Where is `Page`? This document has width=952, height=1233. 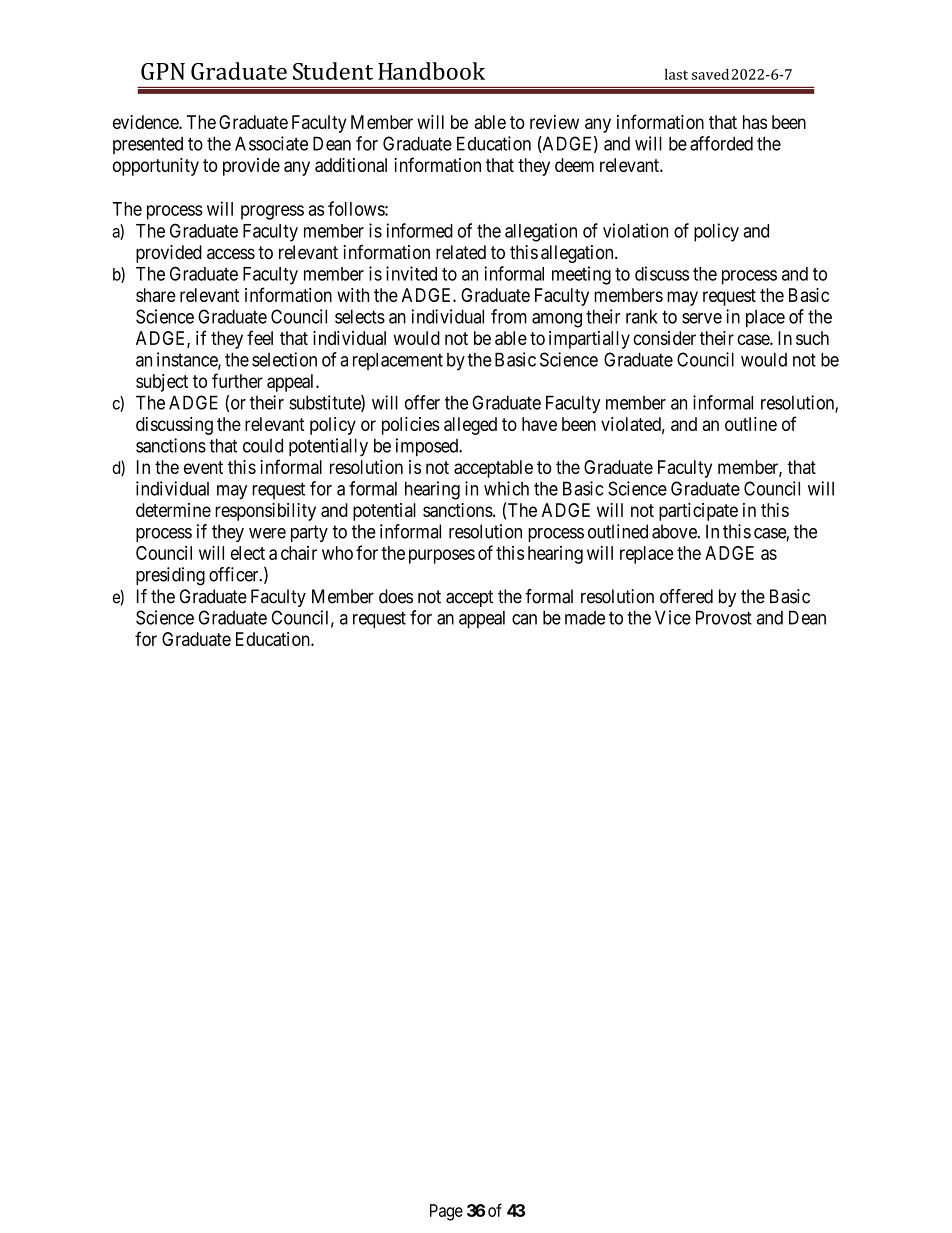
Page is located at coordinates (446, 1212).
